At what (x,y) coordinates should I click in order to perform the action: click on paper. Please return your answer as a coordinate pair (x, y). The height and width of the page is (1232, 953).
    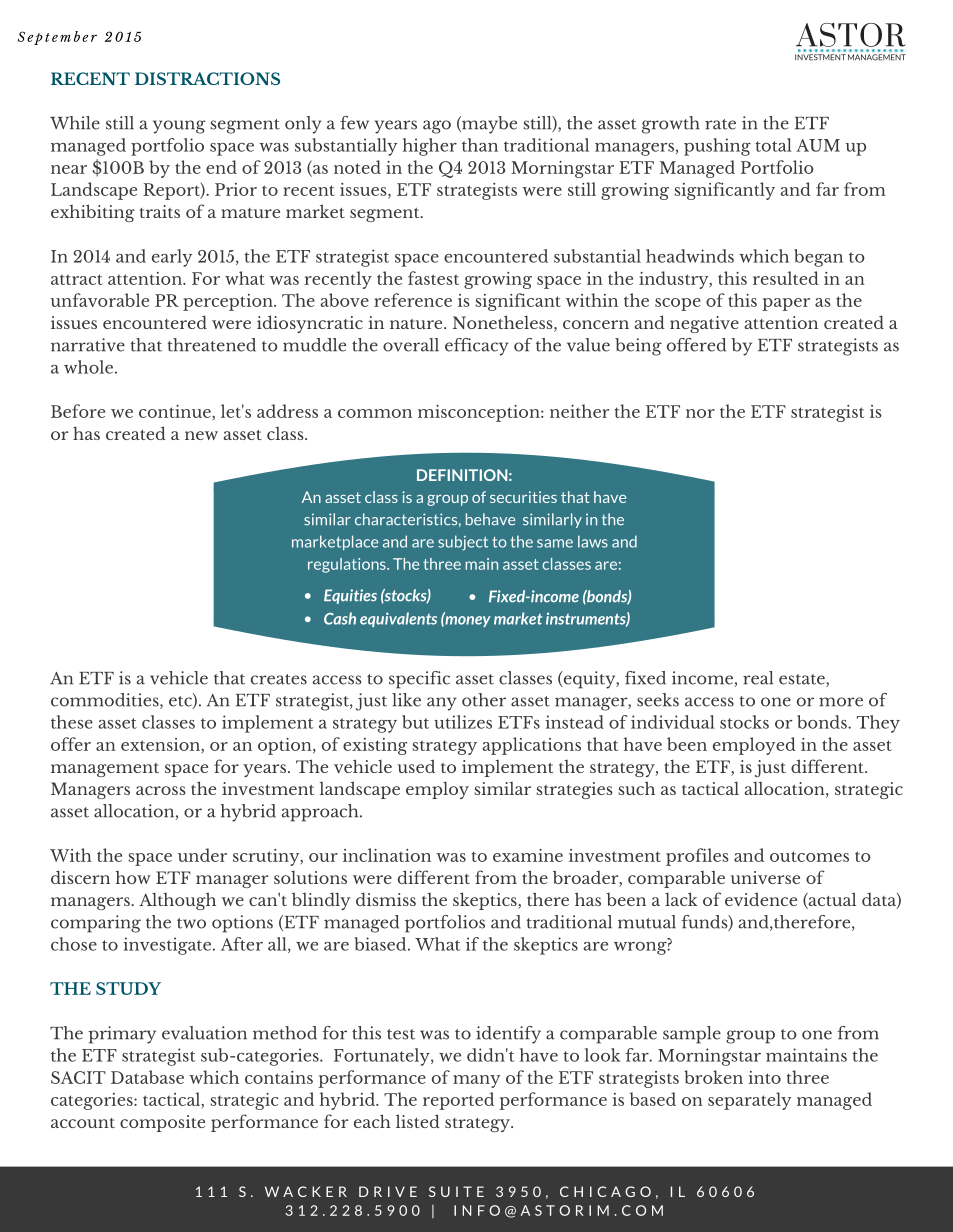
    Looking at the image, I should click on (786, 304).
